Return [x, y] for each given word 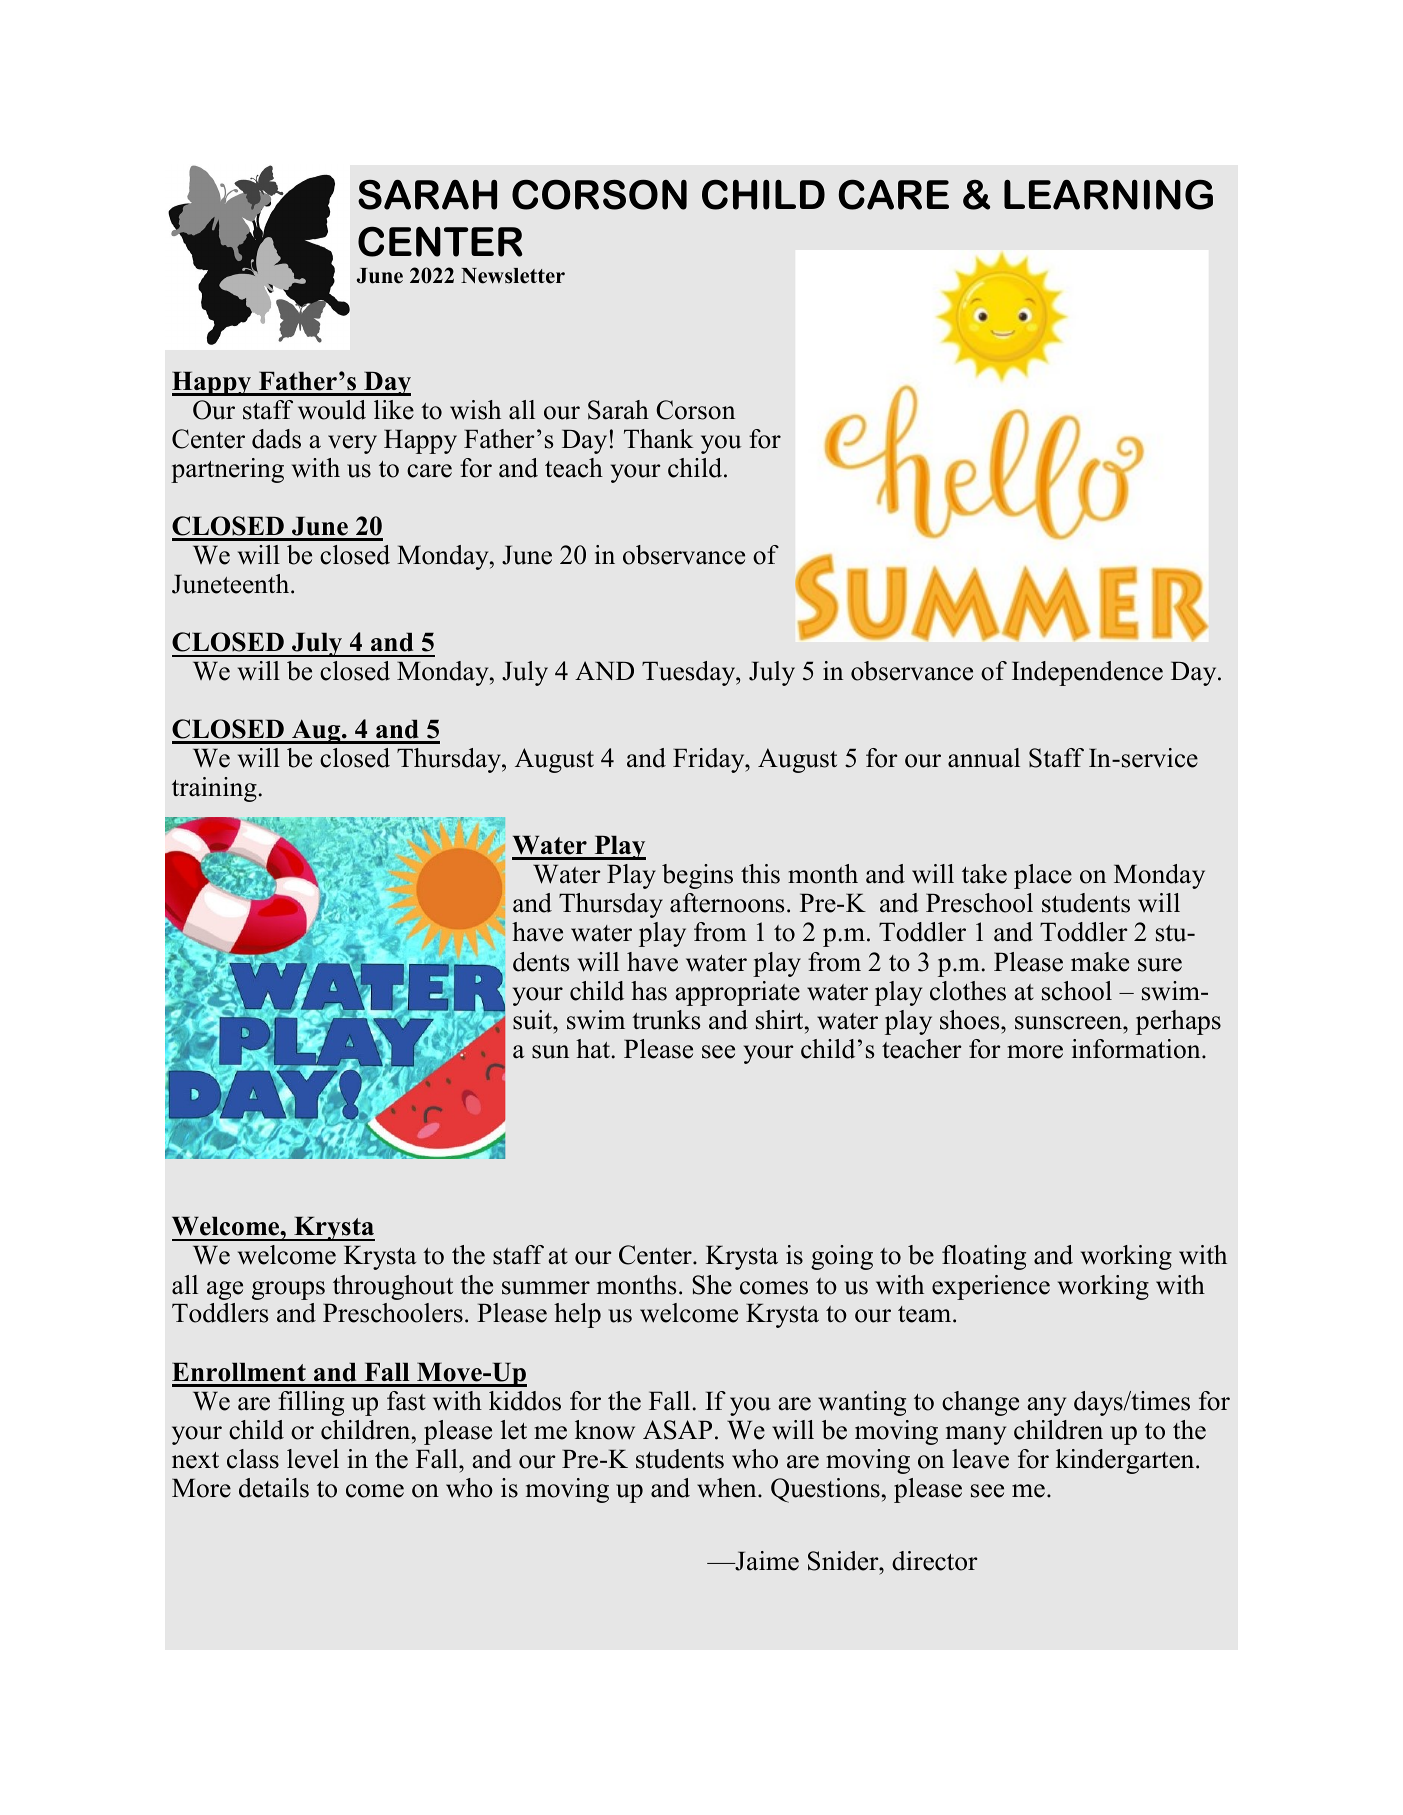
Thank [658, 439]
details [274, 1488]
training [214, 789]
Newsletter [513, 276]
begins [697, 876]
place [1043, 876]
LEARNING [1108, 194]
